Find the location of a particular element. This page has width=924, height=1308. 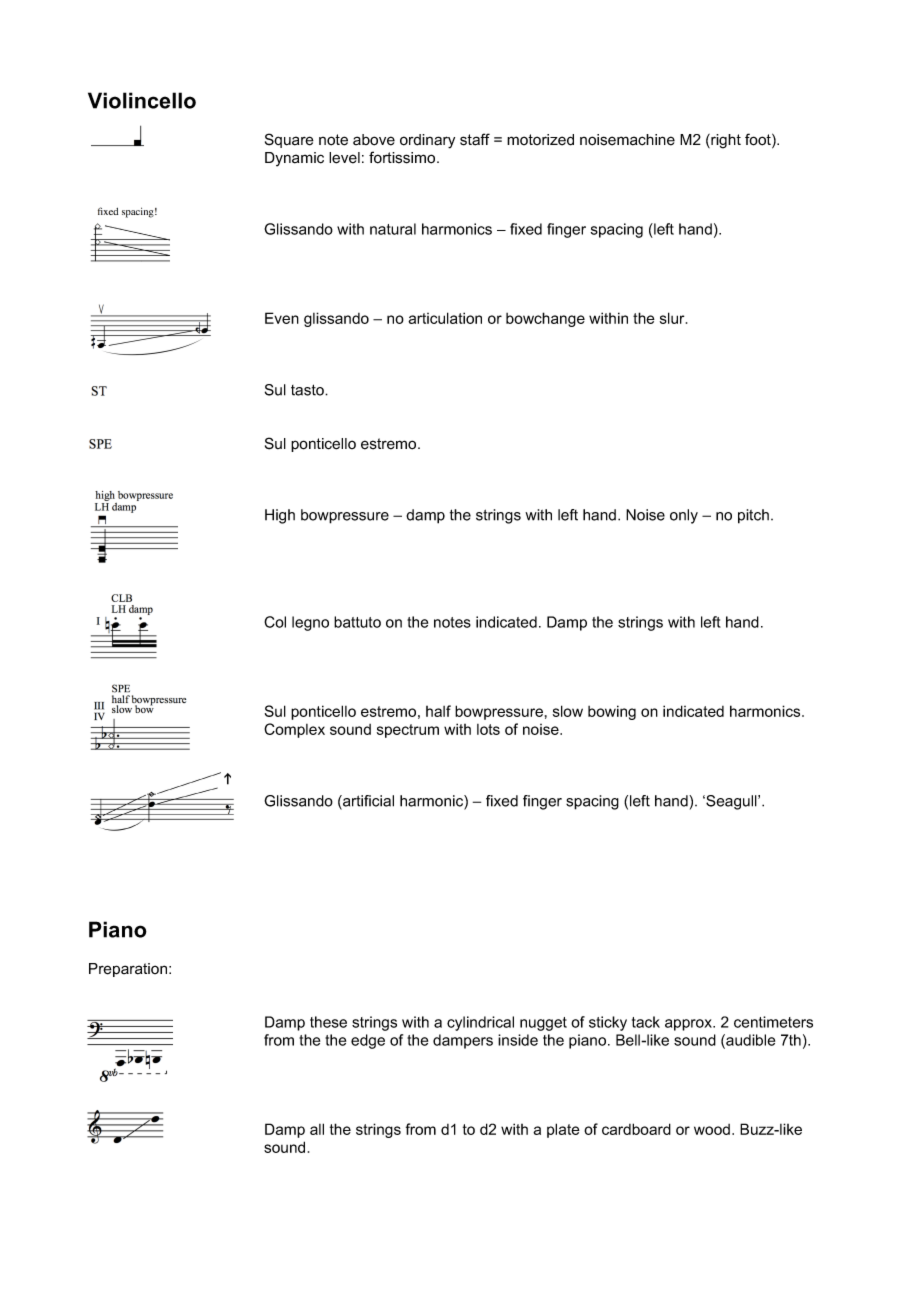

level is located at coordinates (344, 158).
